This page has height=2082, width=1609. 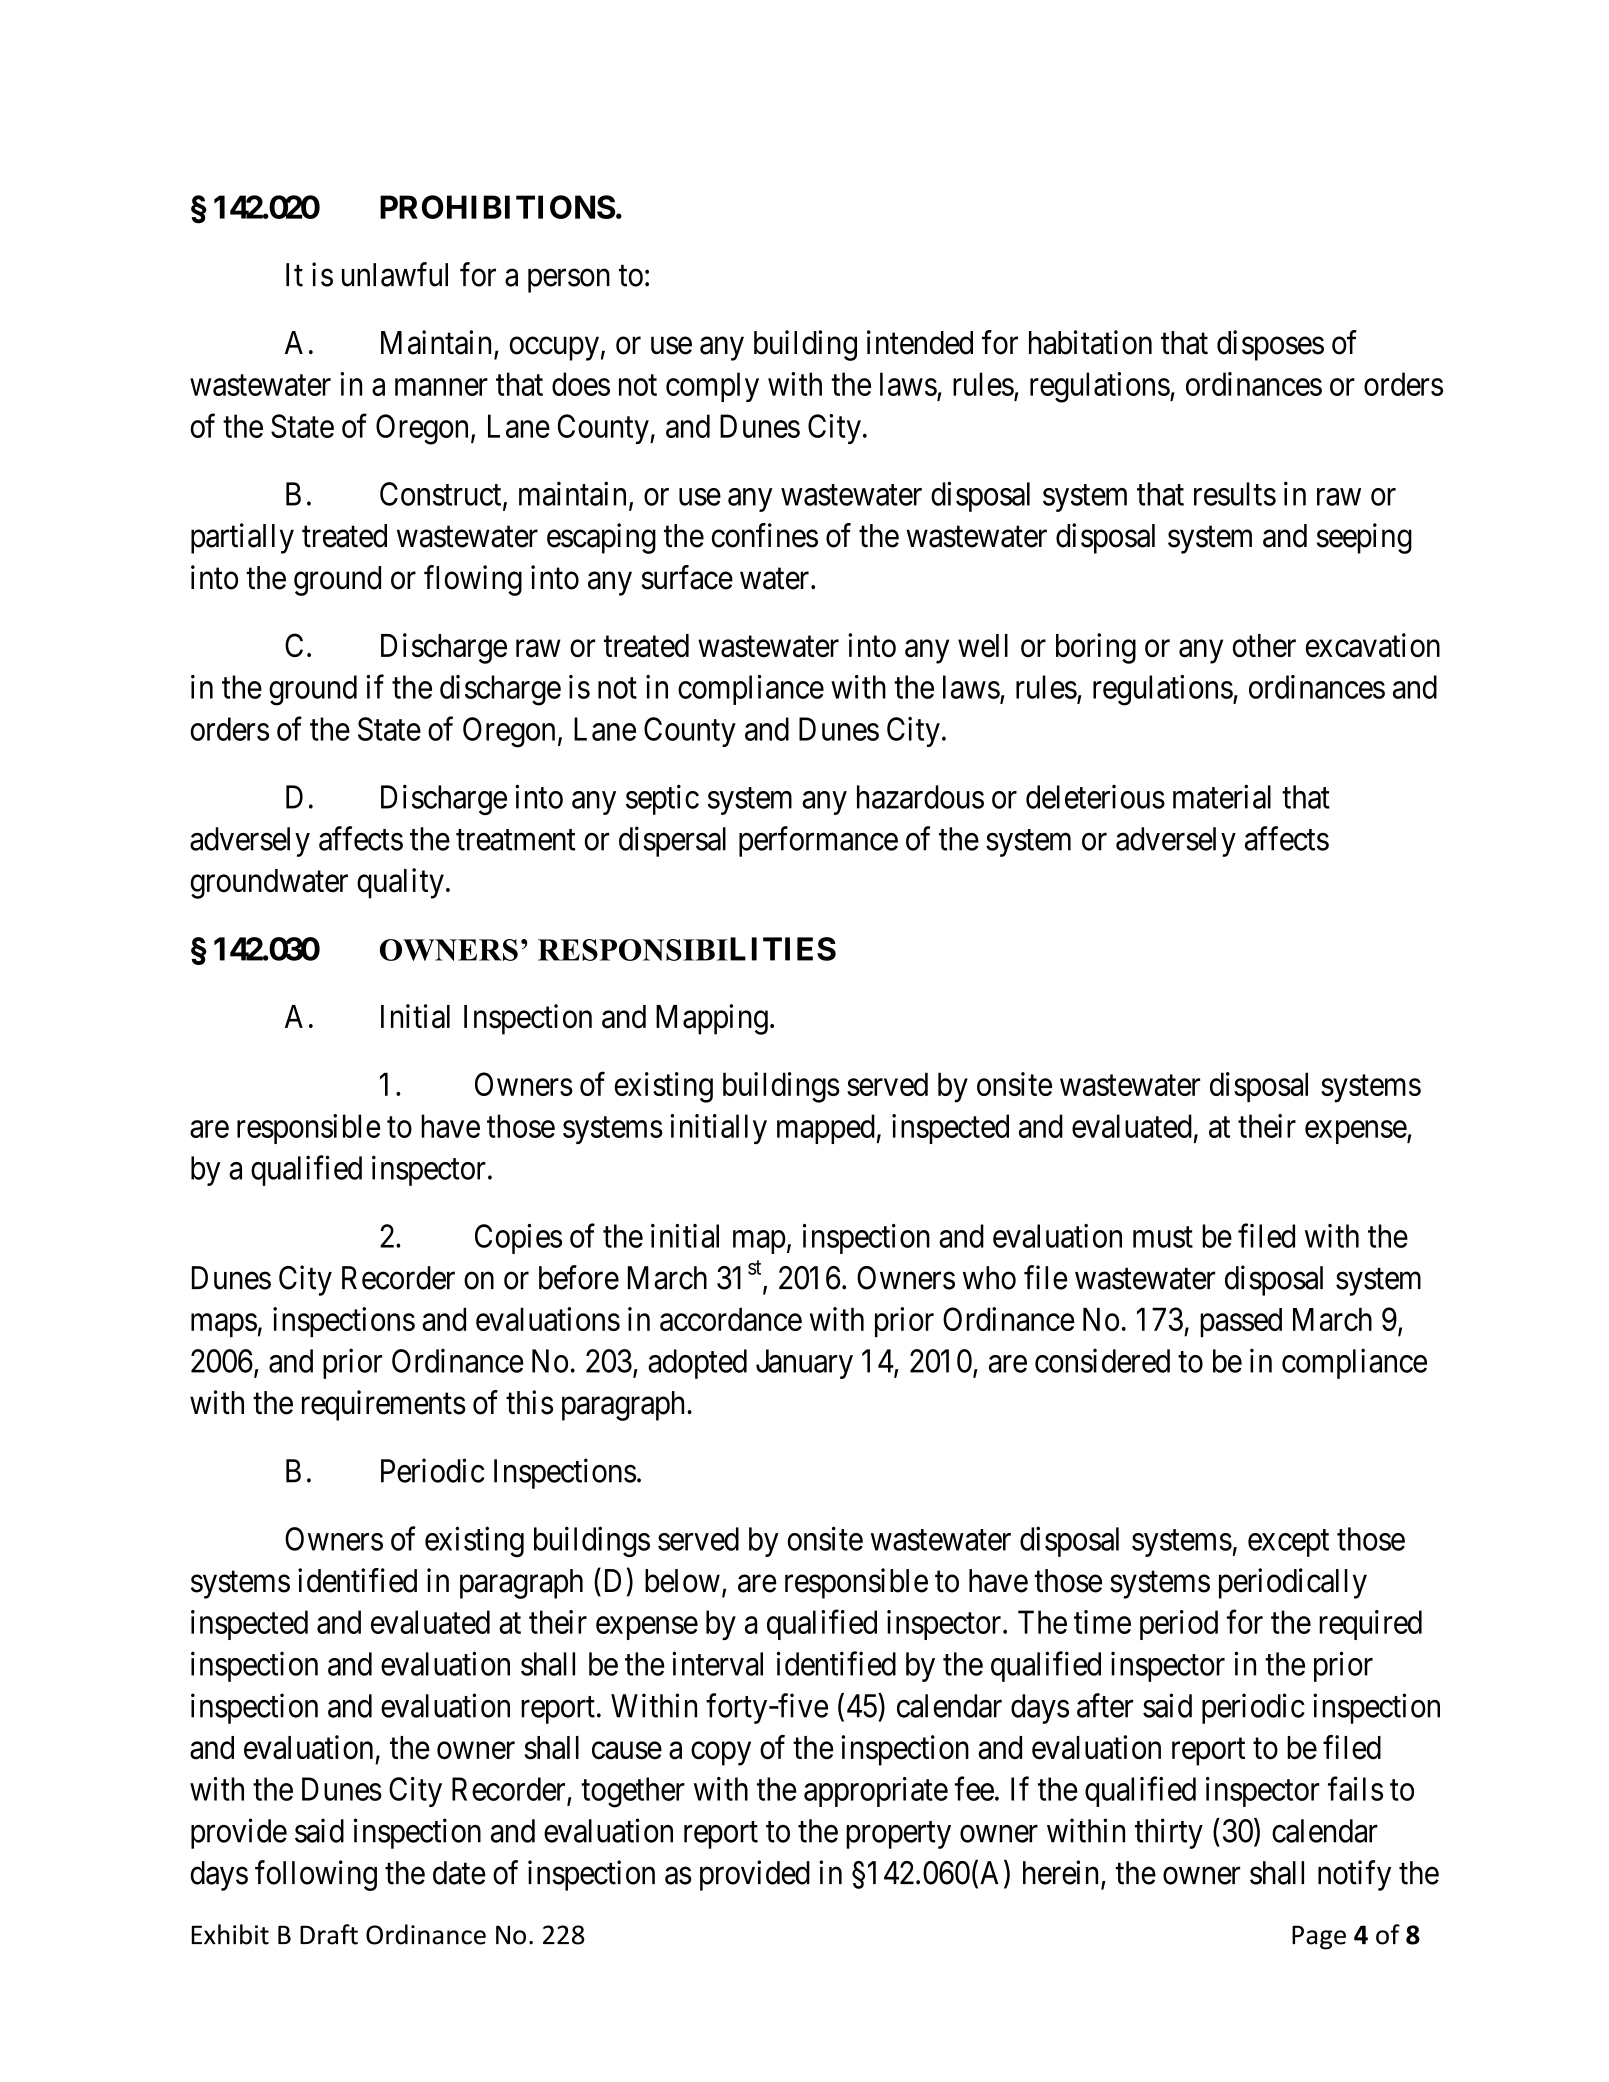 I want to click on mapped, so click(x=826, y=1129).
